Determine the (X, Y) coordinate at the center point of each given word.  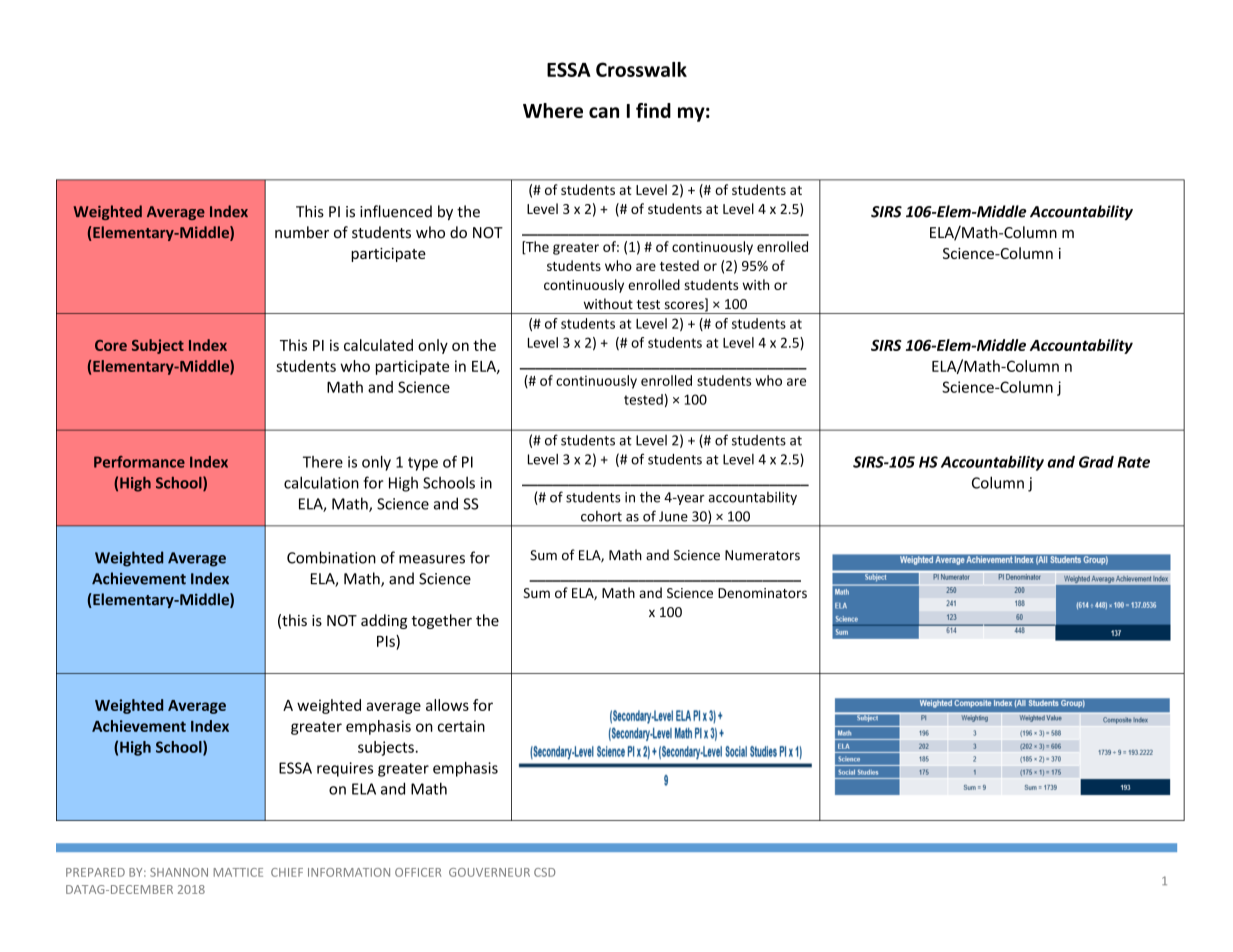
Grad (1096, 462)
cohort (601, 516)
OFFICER (418, 872)
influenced (396, 211)
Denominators (762, 593)
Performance (139, 462)
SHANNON (179, 872)
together (442, 621)
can (604, 112)
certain (461, 726)
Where (553, 110)
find (653, 110)
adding (384, 621)
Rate (1133, 462)
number (302, 232)
